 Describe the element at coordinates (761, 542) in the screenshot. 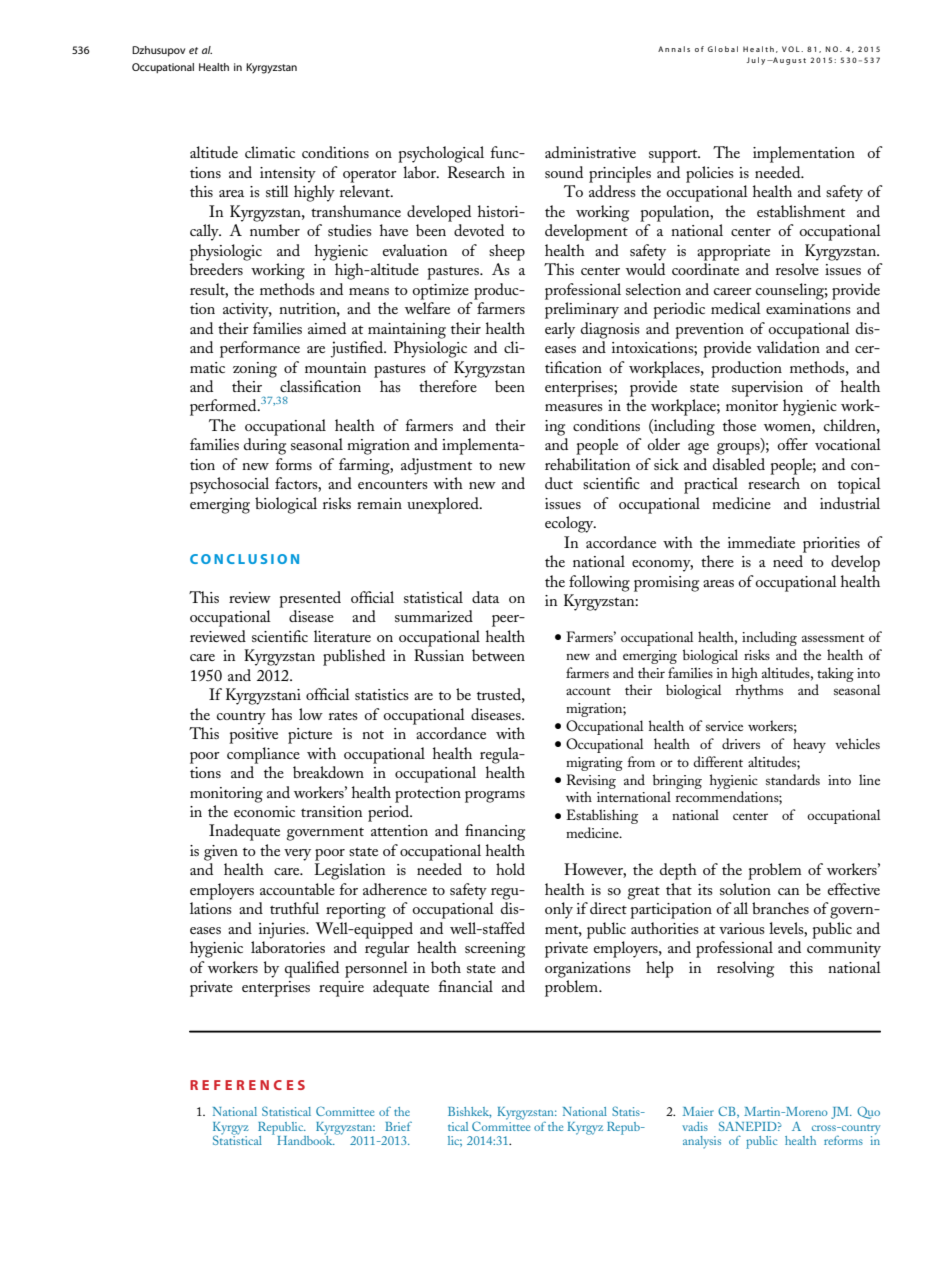

I see `immediate` at that location.
